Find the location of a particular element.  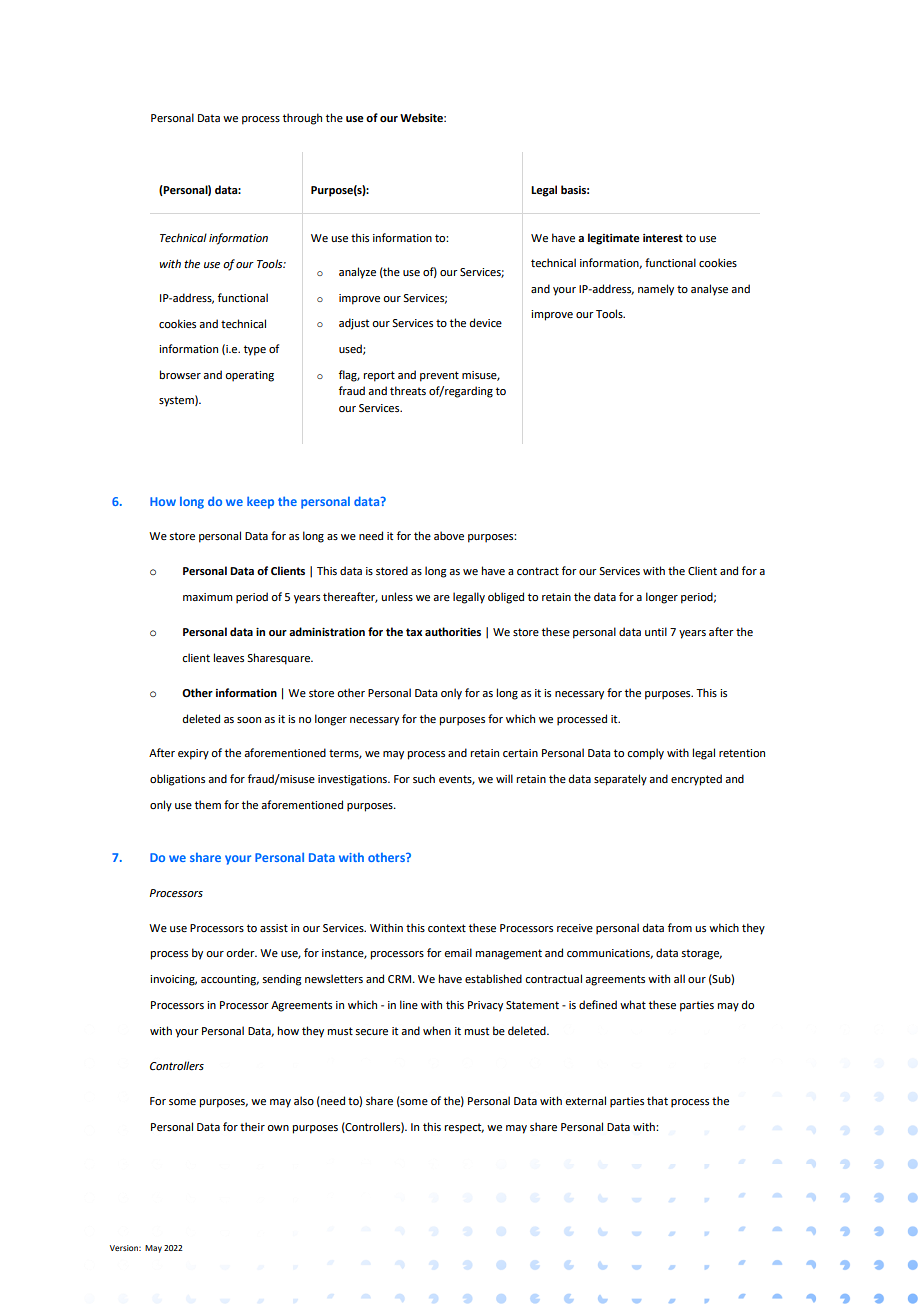

analyze is located at coordinates (357, 273).
